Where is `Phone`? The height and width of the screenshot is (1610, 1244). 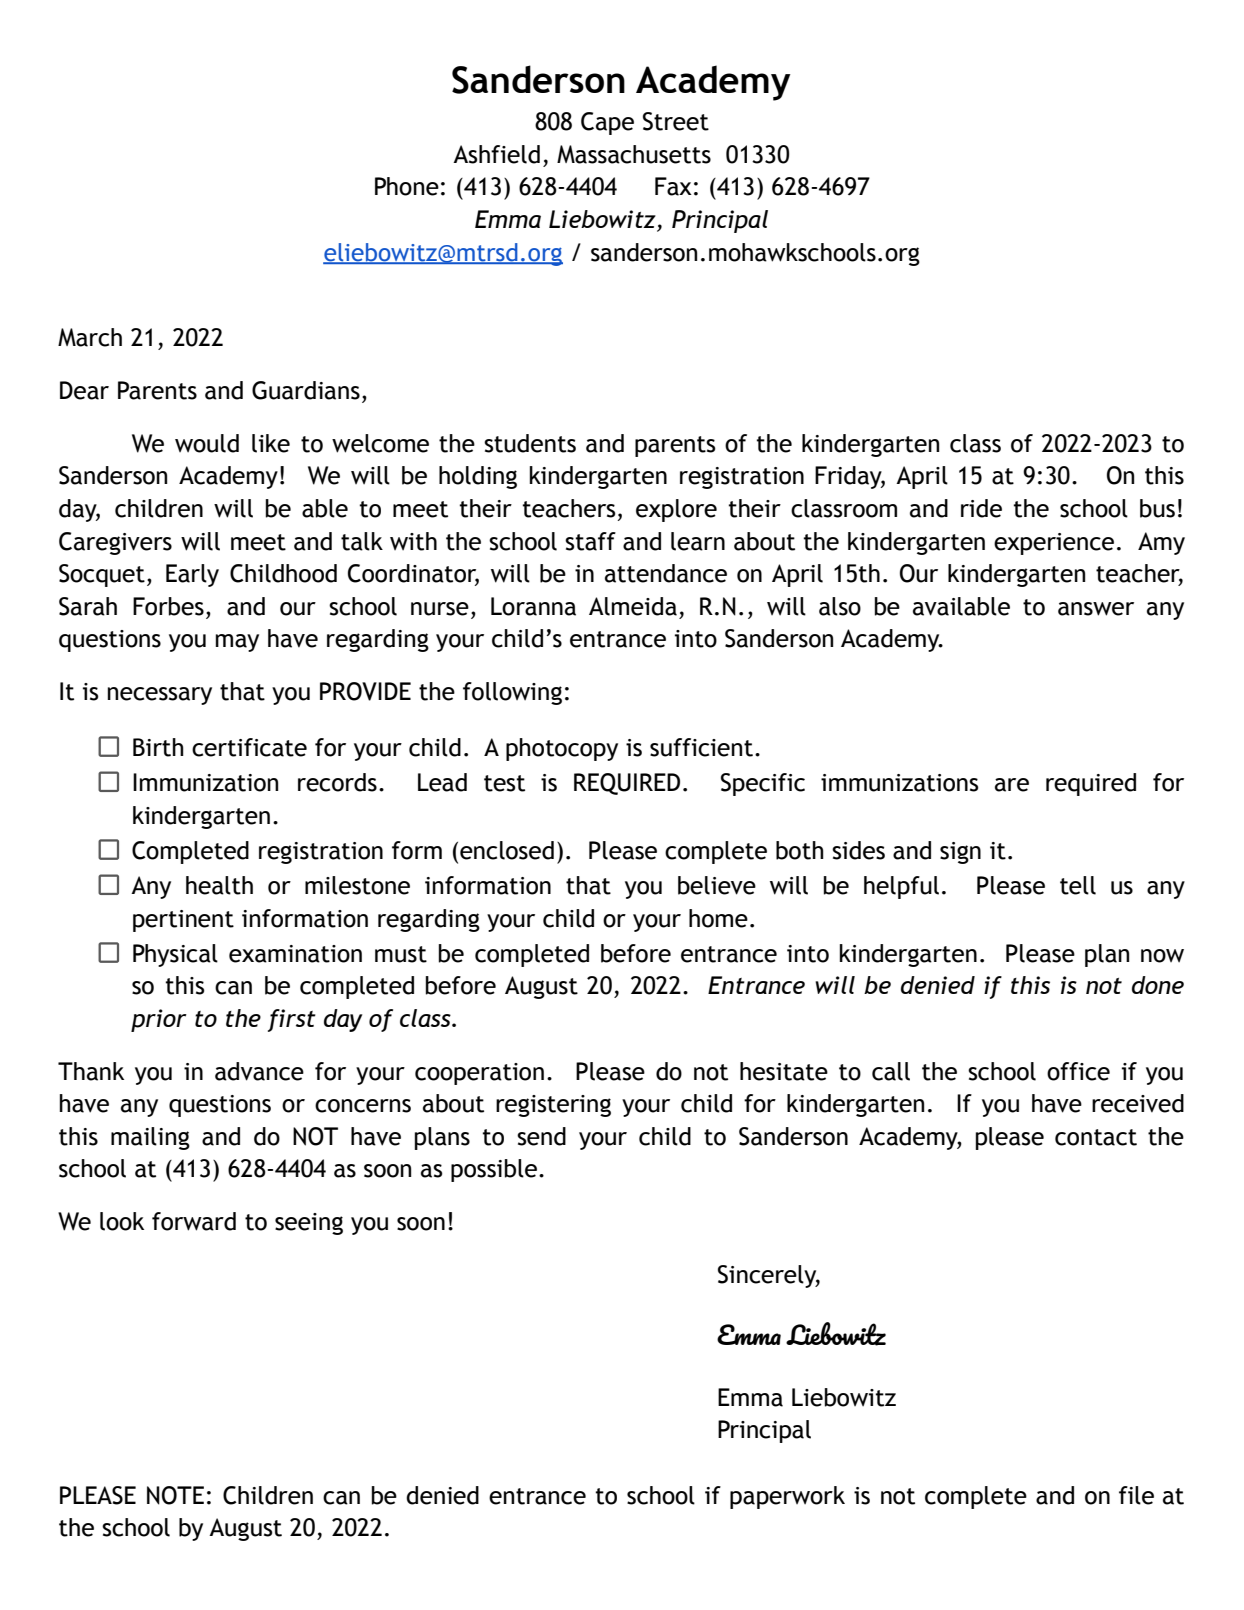
Phone is located at coordinates (407, 186).
